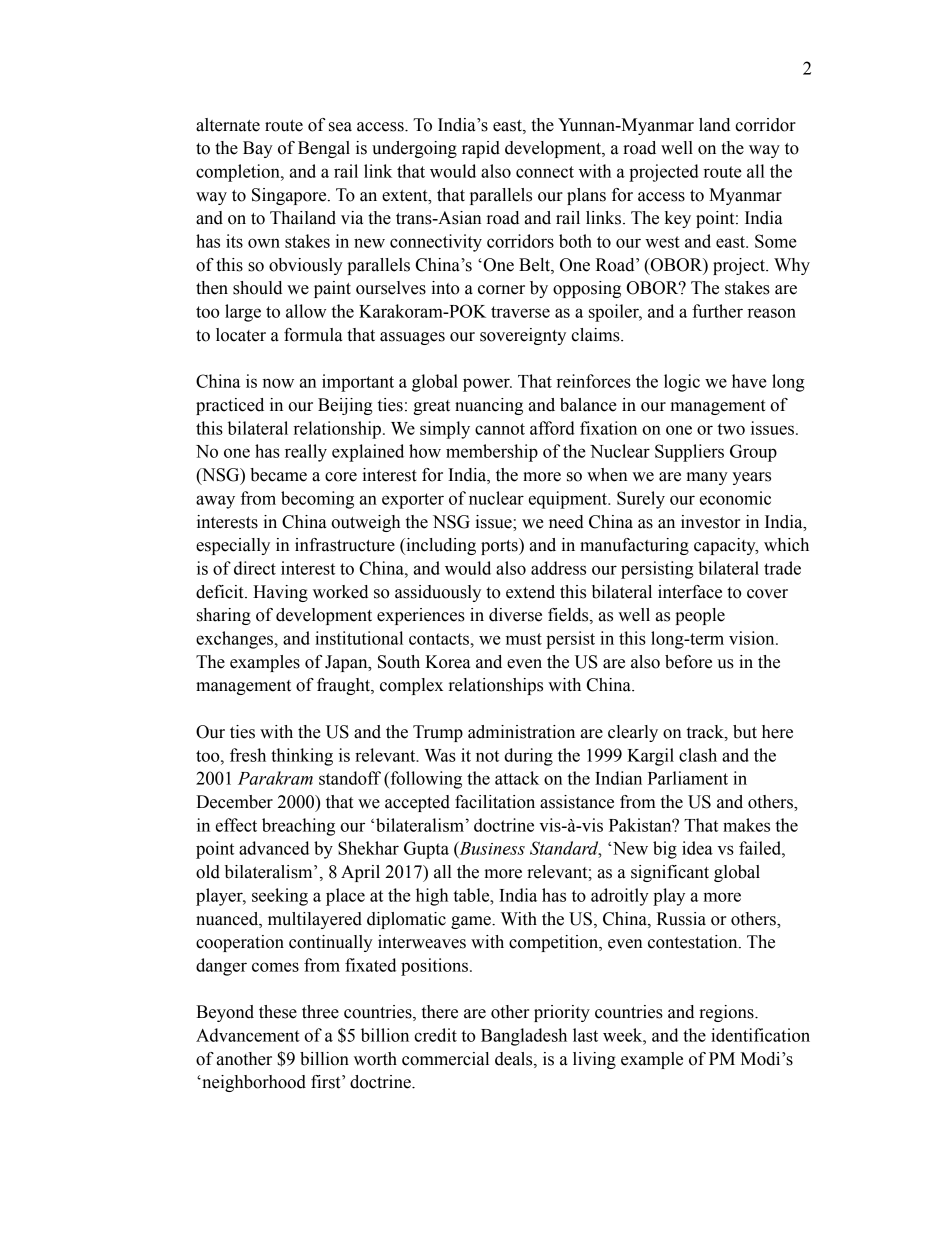 The width and height of the screenshot is (952, 1233). Describe the element at coordinates (481, 149) in the screenshot. I see `rapid` at that location.
